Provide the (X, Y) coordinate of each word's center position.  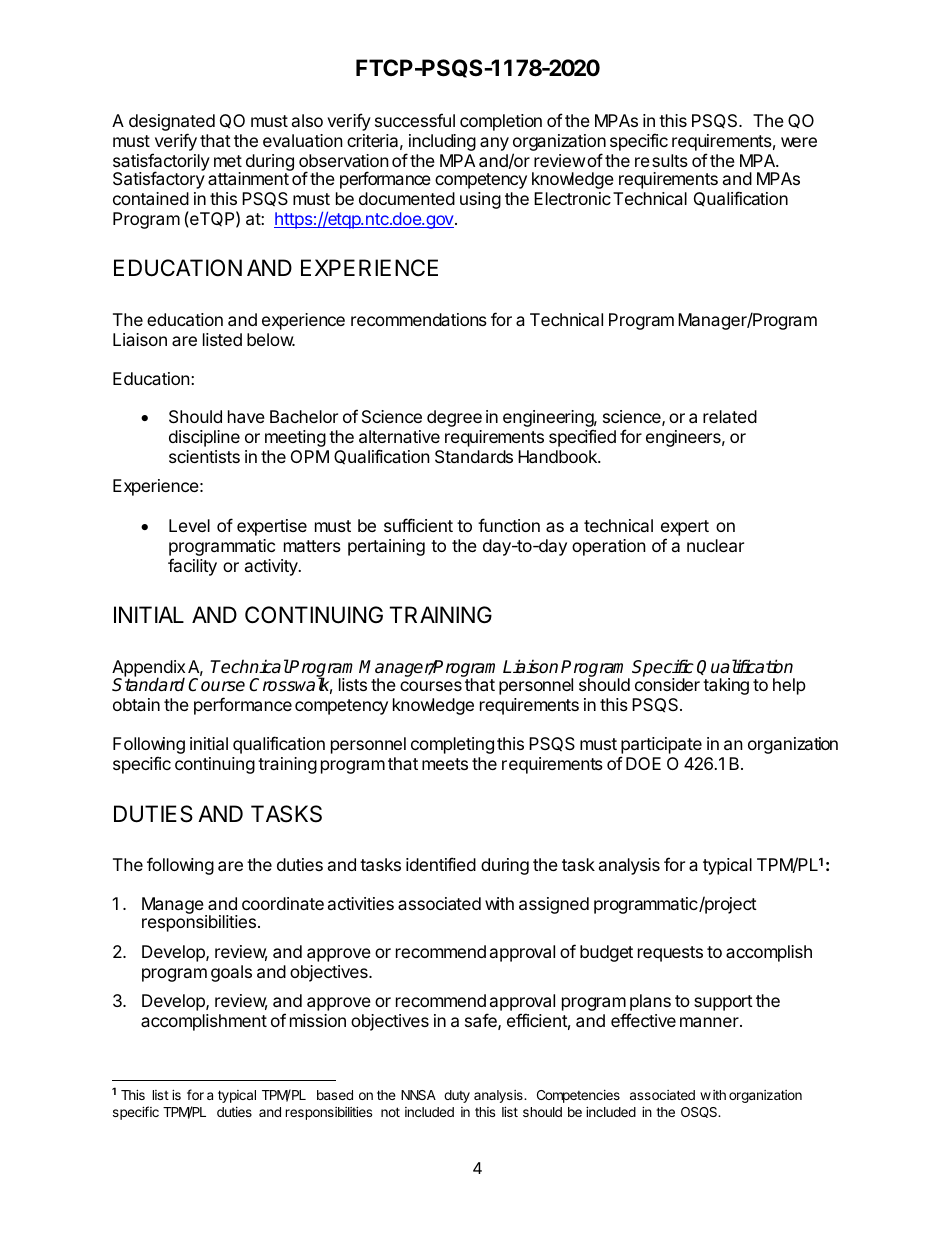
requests (670, 954)
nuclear (715, 545)
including (442, 142)
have (246, 416)
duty (457, 1096)
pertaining (386, 547)
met (228, 161)
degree (454, 418)
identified (441, 864)
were (799, 142)
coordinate (283, 903)
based (335, 1095)
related (730, 416)
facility (192, 567)
